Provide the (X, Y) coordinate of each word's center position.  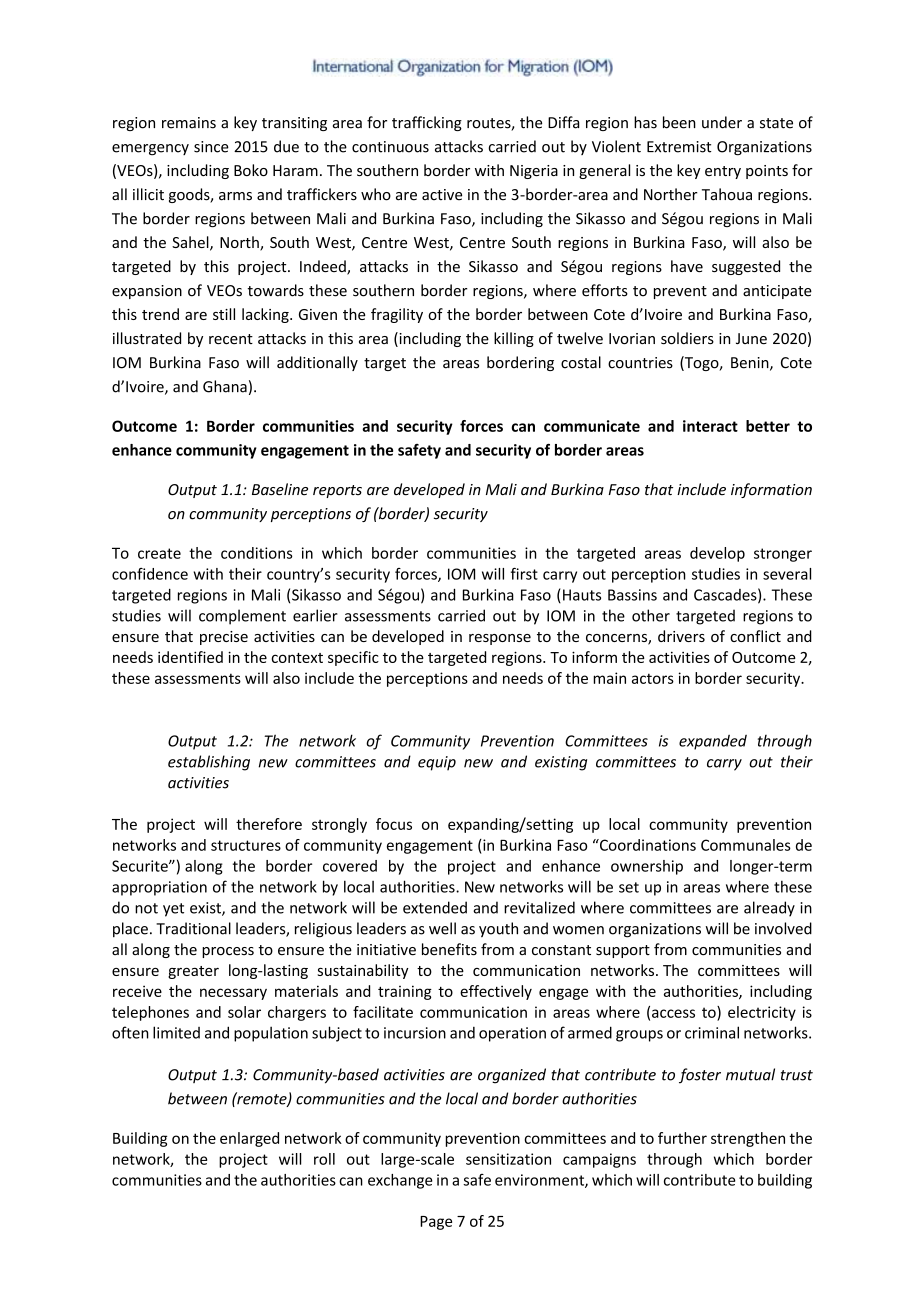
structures (246, 845)
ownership (647, 867)
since (211, 147)
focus (394, 824)
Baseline (280, 489)
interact (710, 426)
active (442, 195)
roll (324, 1159)
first (524, 574)
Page (436, 1223)
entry (723, 172)
